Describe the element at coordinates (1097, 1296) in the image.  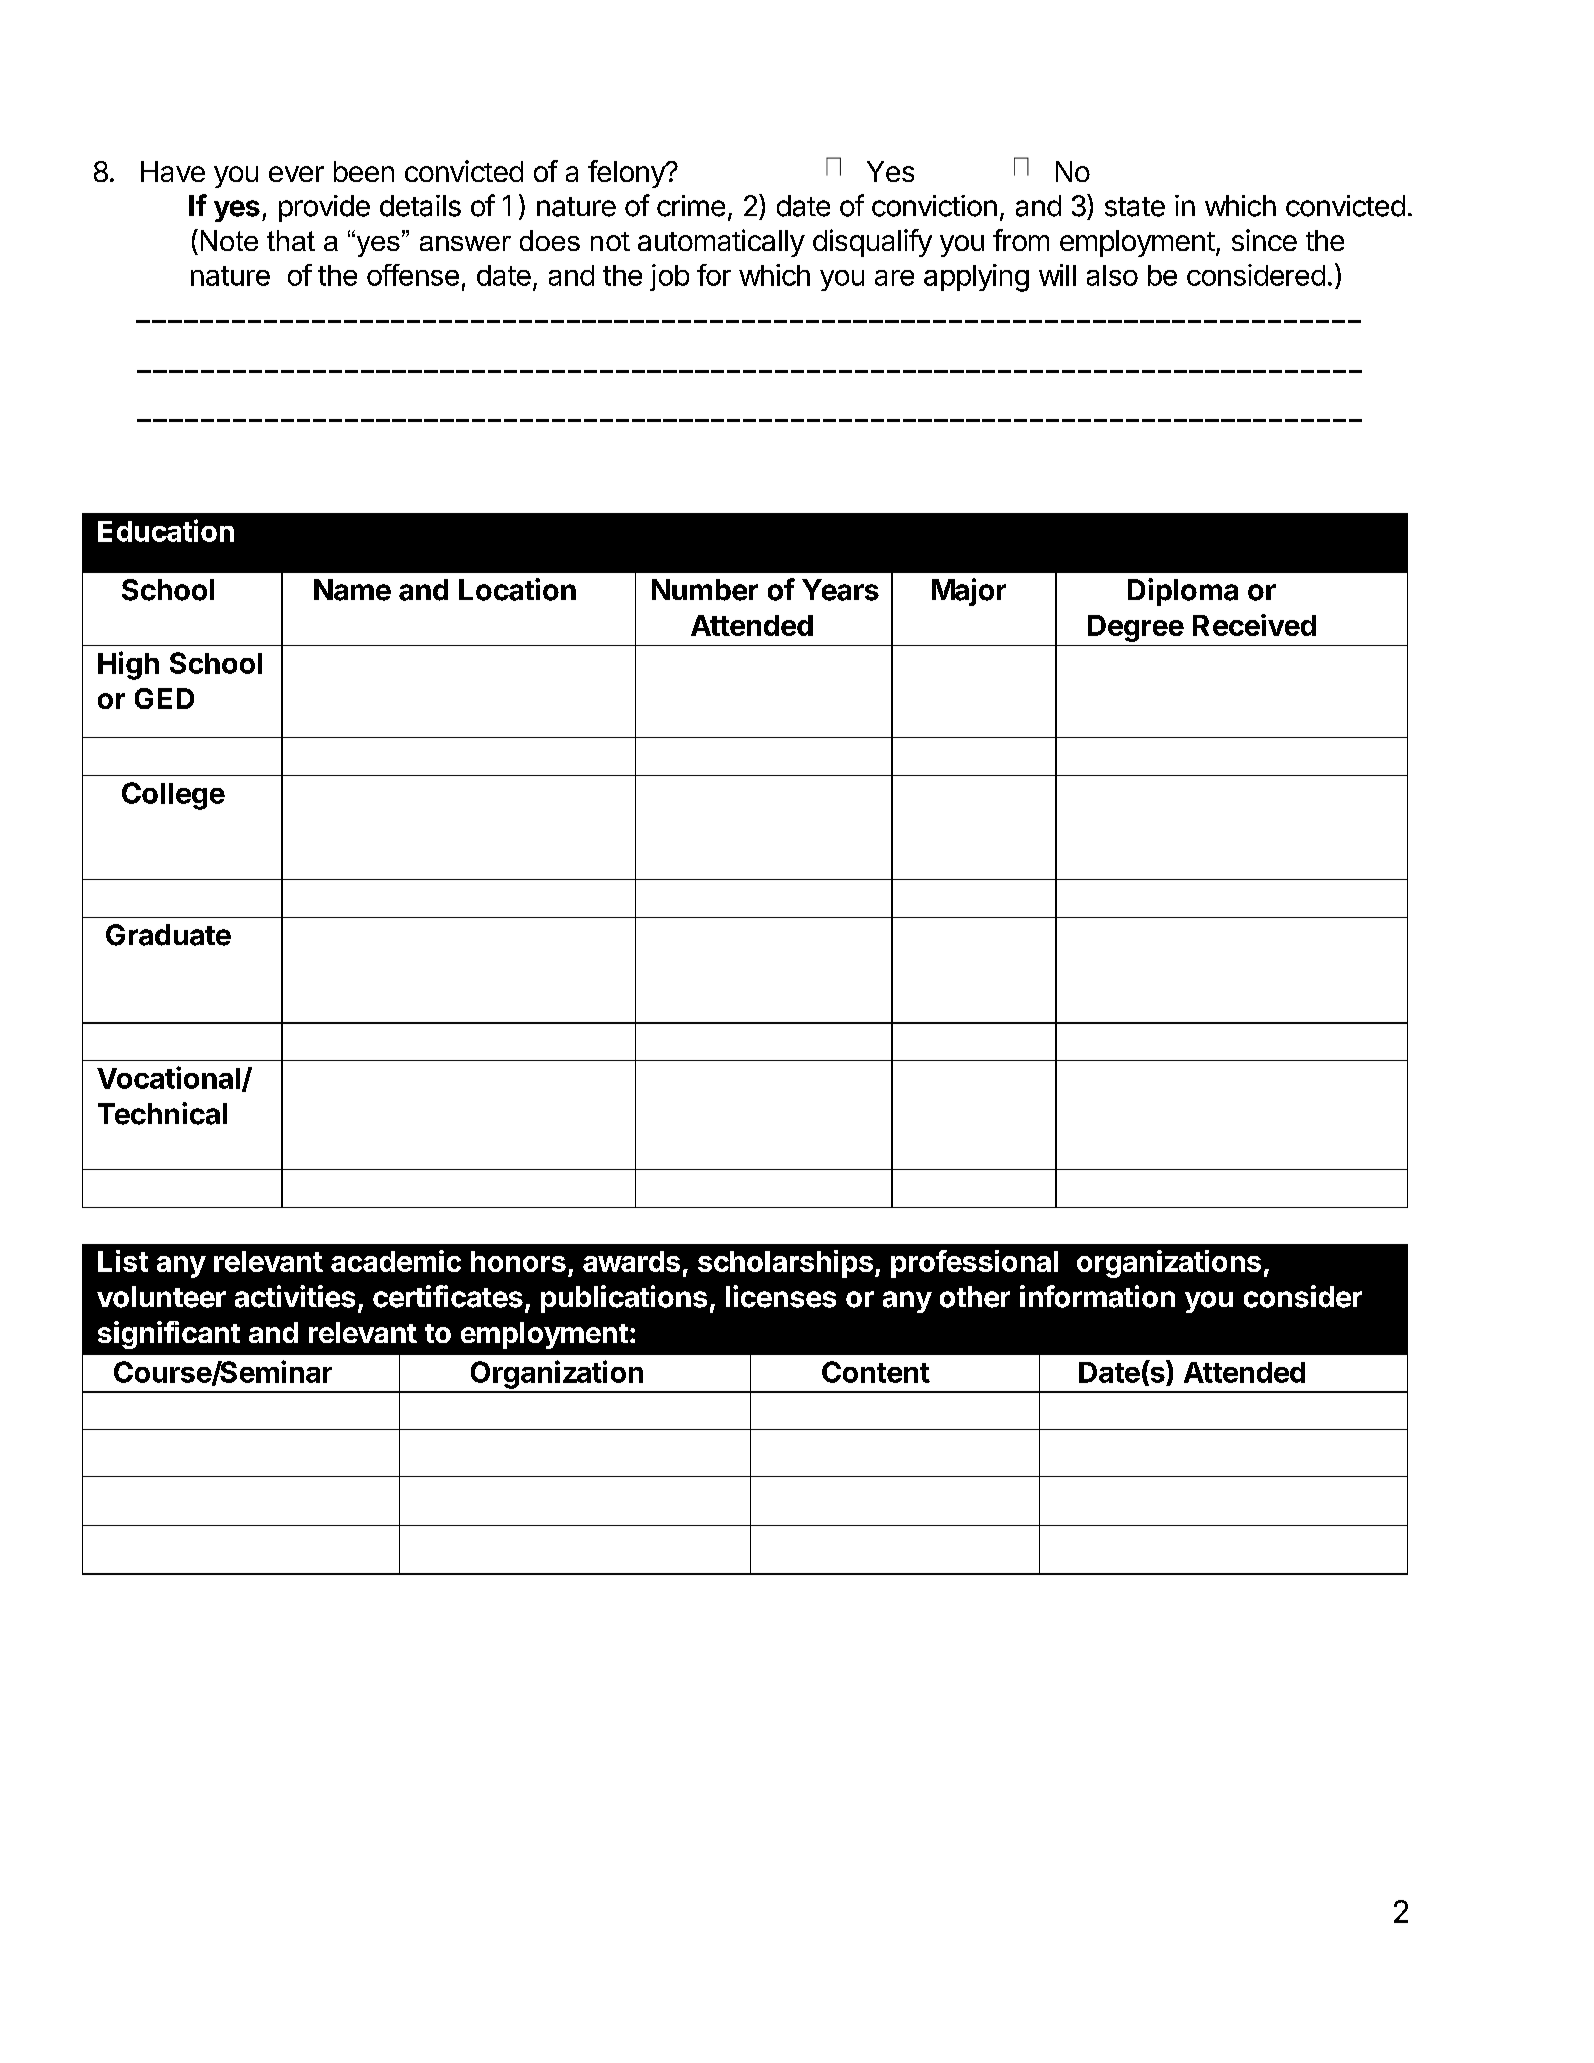
I see `information` at that location.
